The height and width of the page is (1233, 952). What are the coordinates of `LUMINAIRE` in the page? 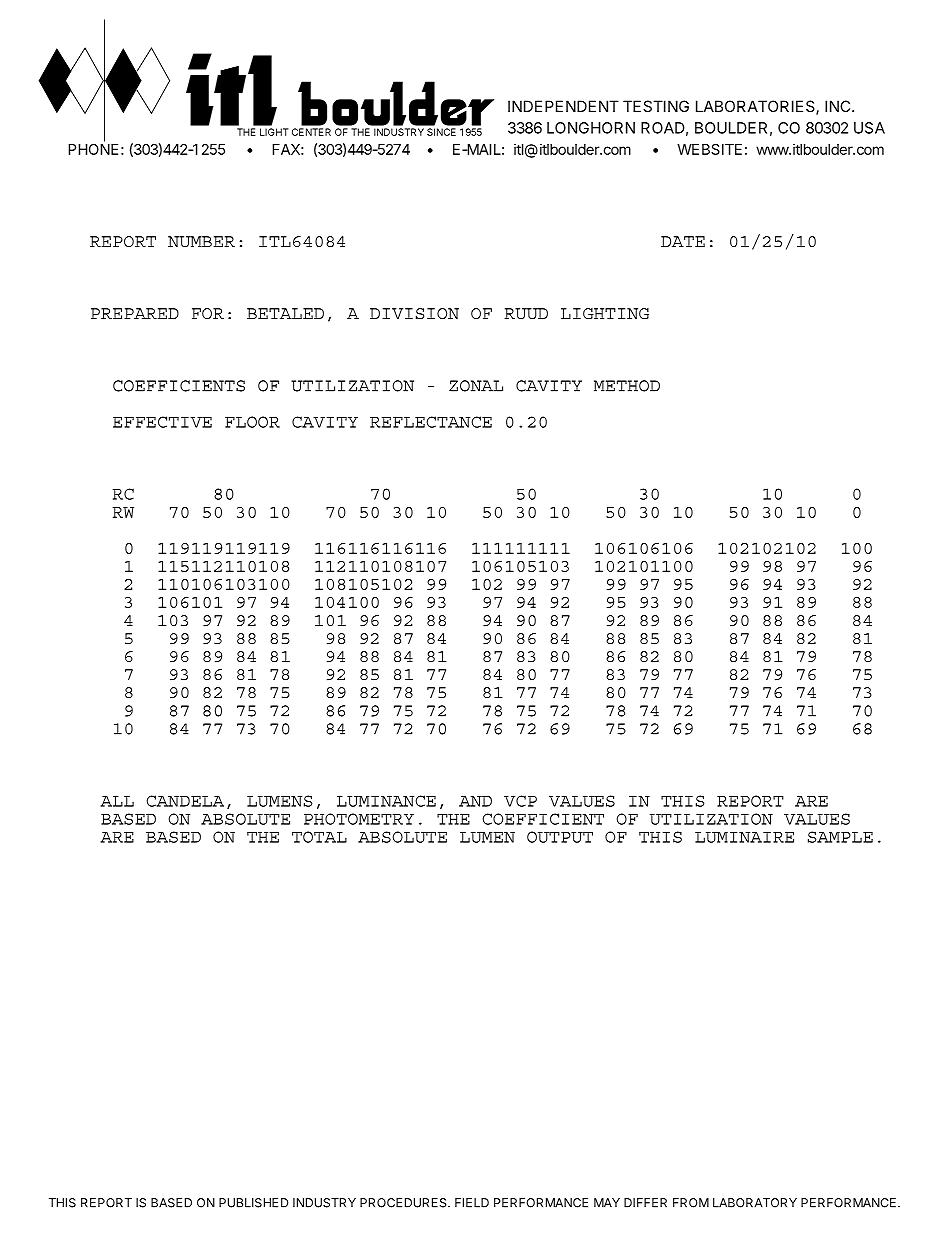 It's located at (744, 837).
